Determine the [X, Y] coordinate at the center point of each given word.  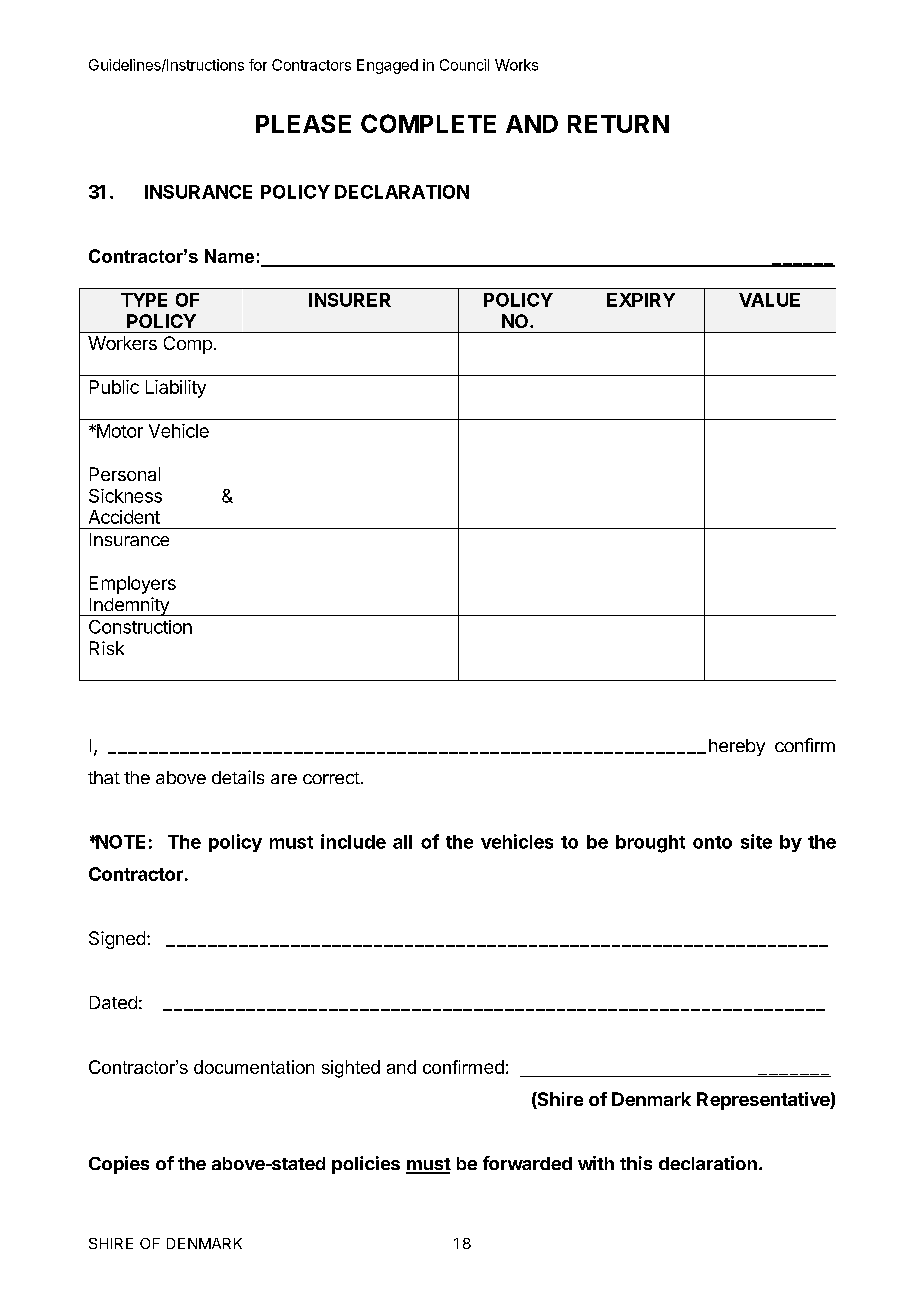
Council [464, 65]
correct [331, 778]
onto [712, 842]
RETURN [618, 124]
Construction [140, 627]
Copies [119, 1165]
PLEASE [303, 123]
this [636, 1163]
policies [366, 1165]
